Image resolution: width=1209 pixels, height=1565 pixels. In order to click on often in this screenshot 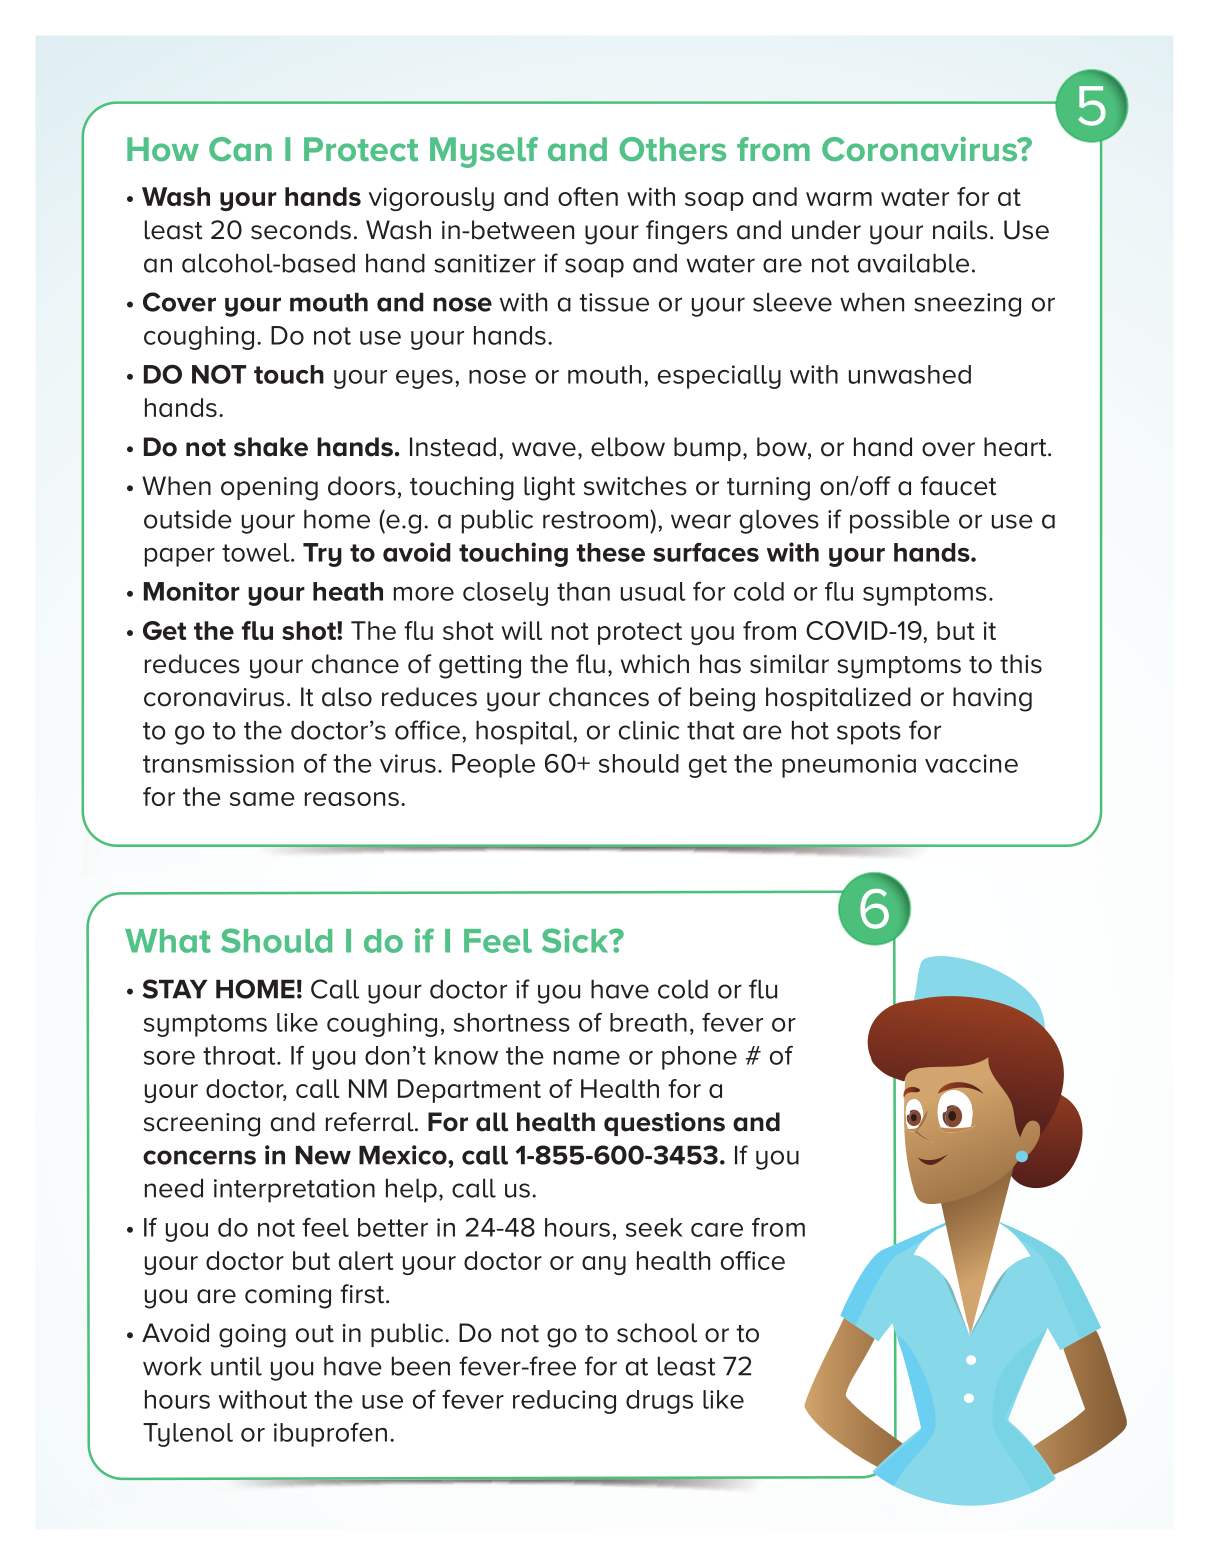, I will do `click(588, 196)`.
